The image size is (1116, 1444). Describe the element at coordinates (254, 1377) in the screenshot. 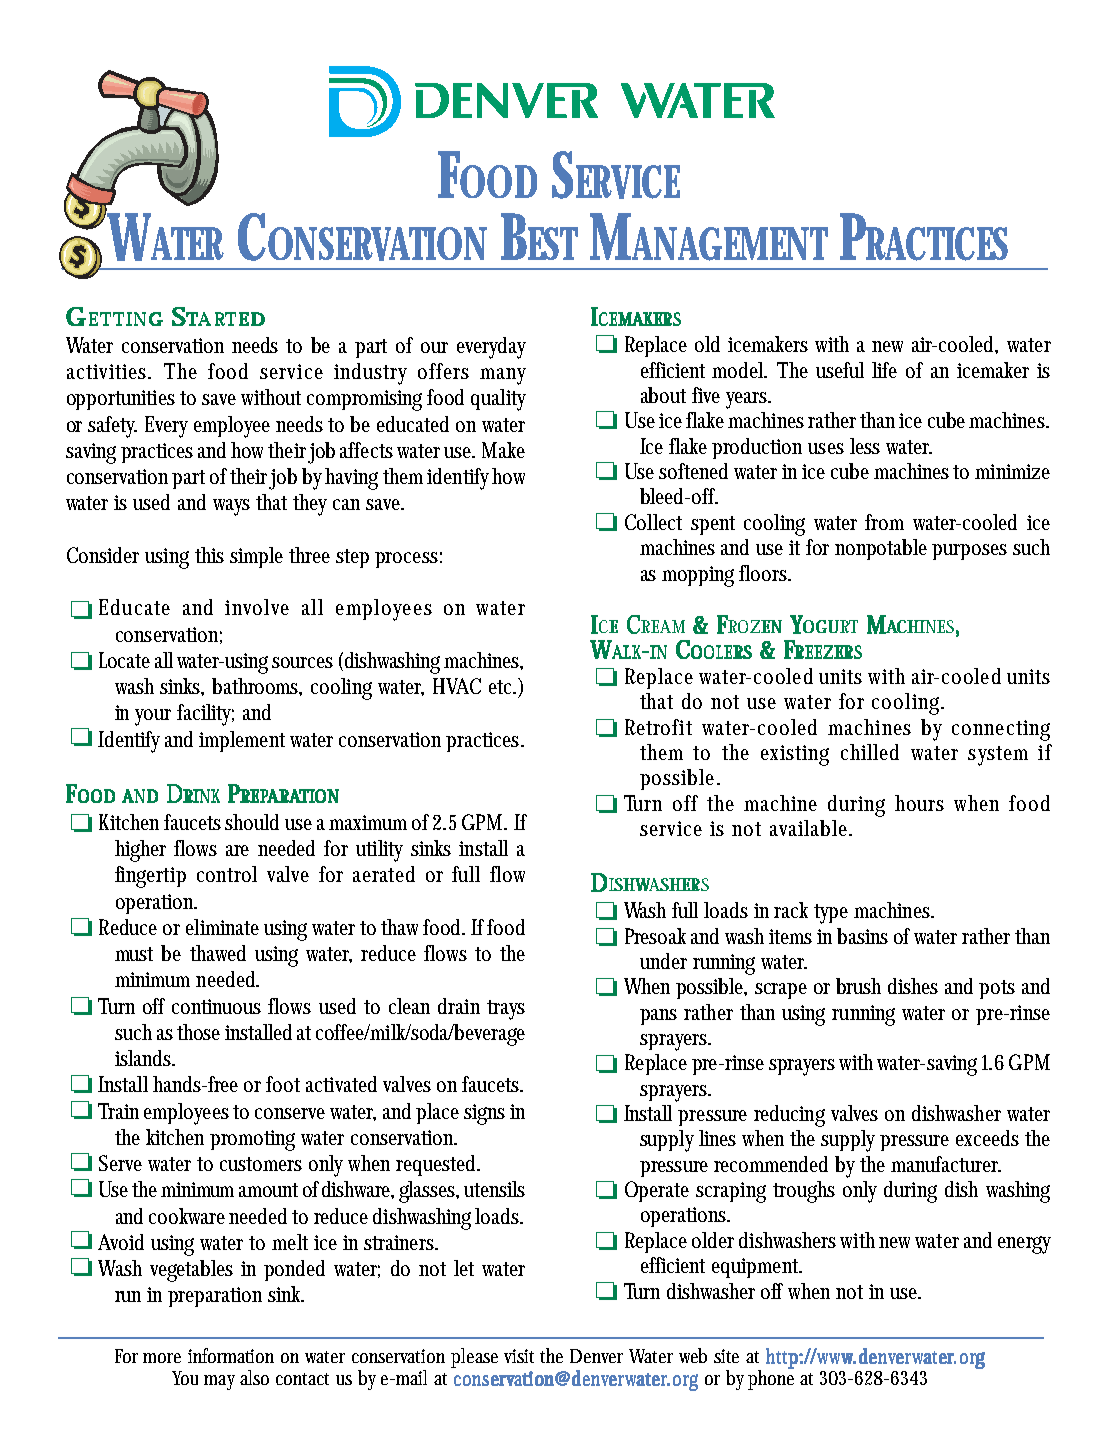

I see `also` at that location.
